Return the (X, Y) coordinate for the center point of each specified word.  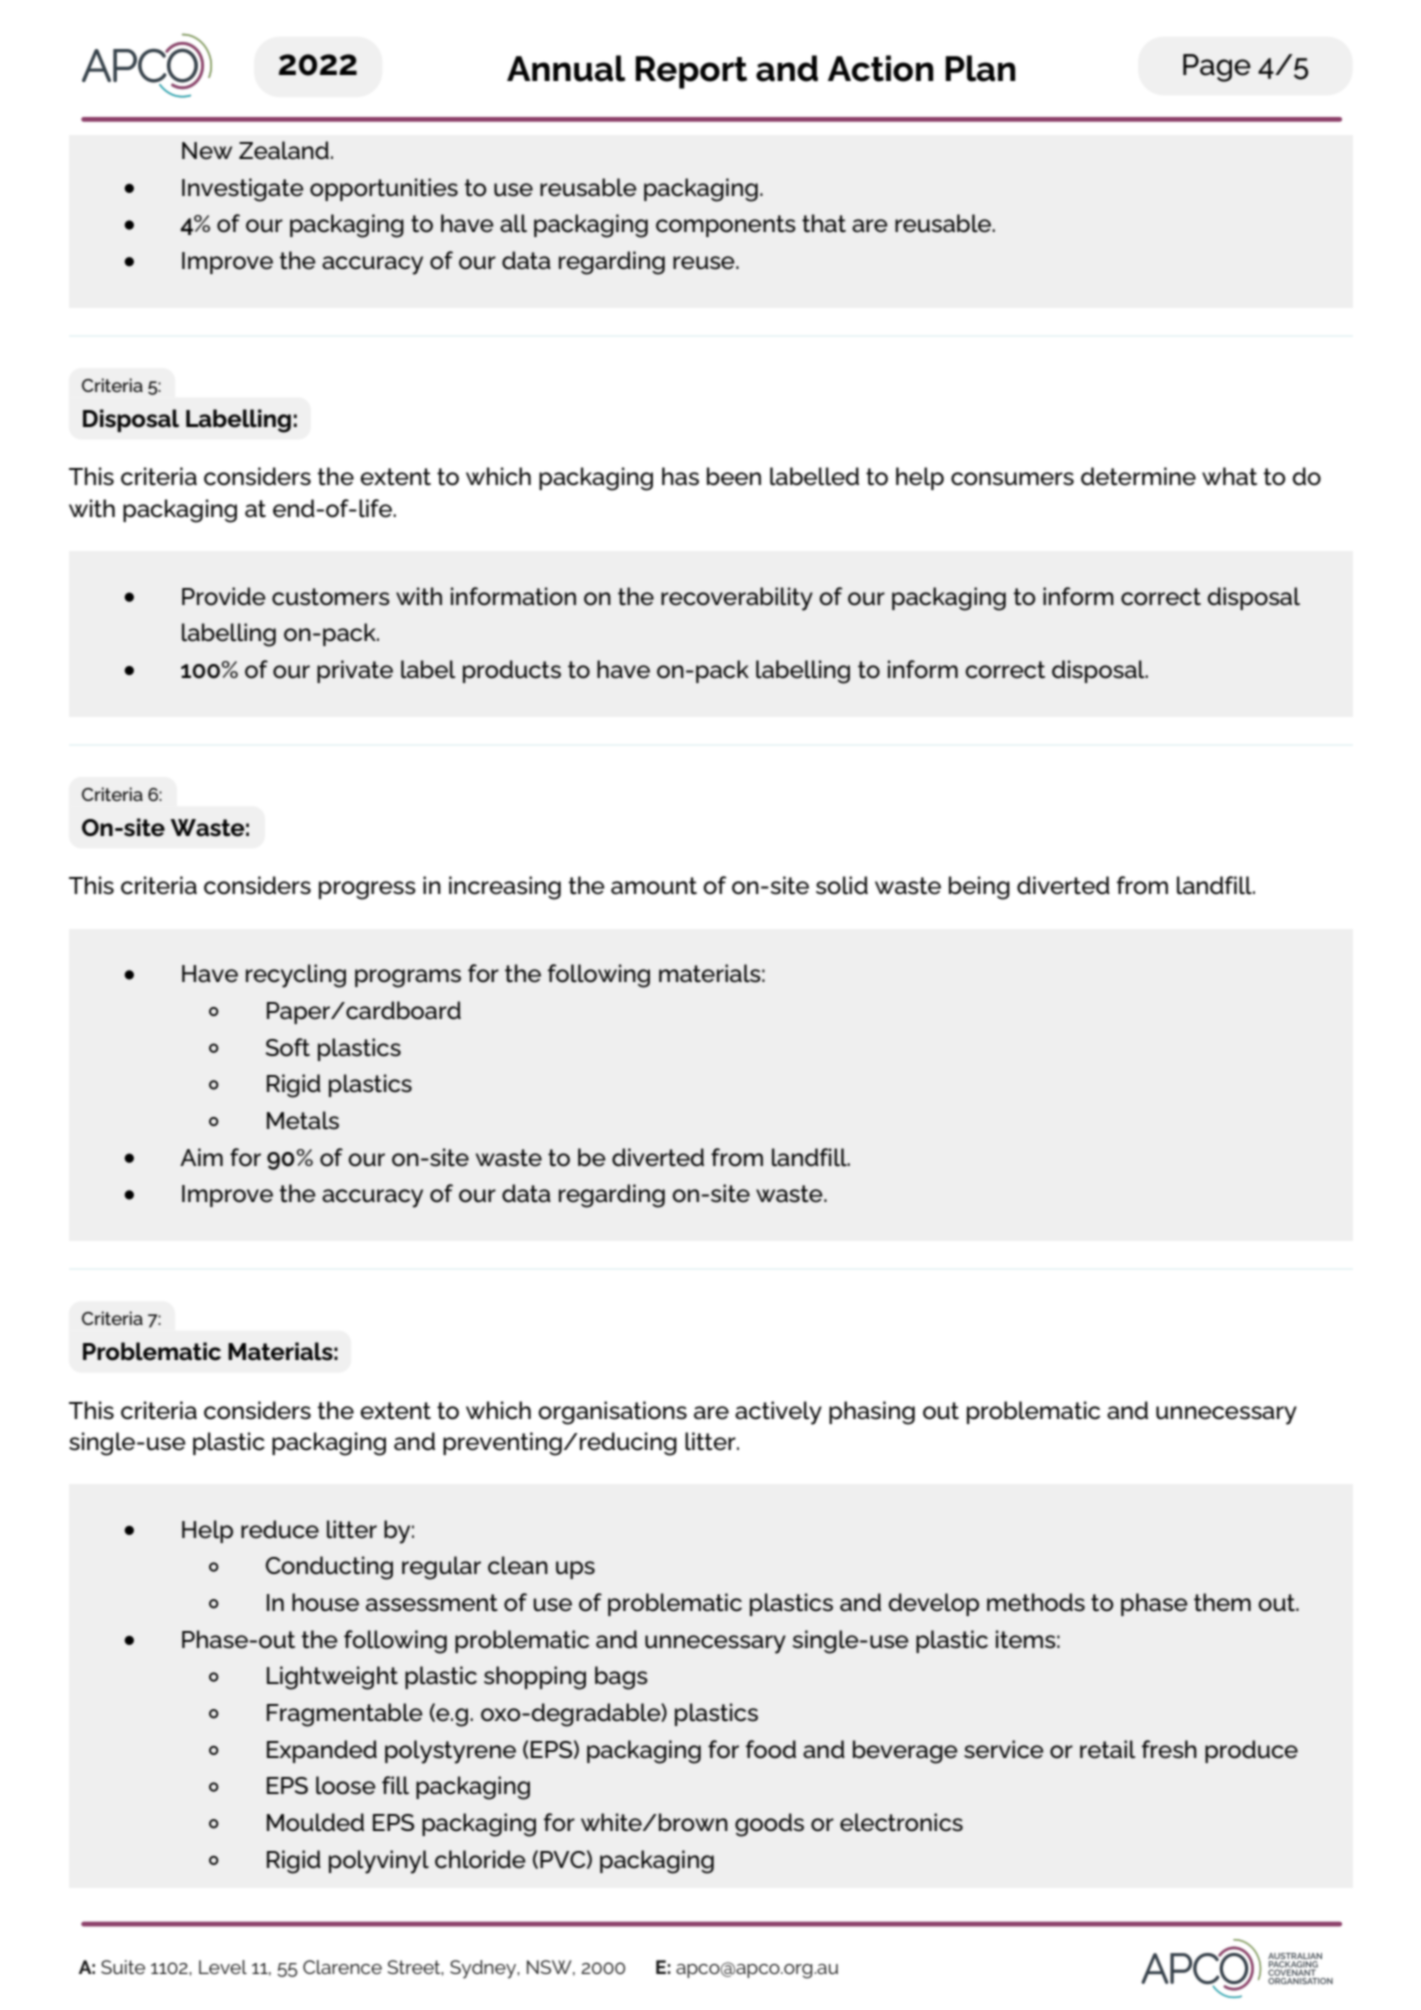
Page (1217, 68)
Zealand (284, 150)
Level (223, 1967)
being (979, 888)
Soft (287, 1047)
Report (691, 72)
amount (654, 886)
